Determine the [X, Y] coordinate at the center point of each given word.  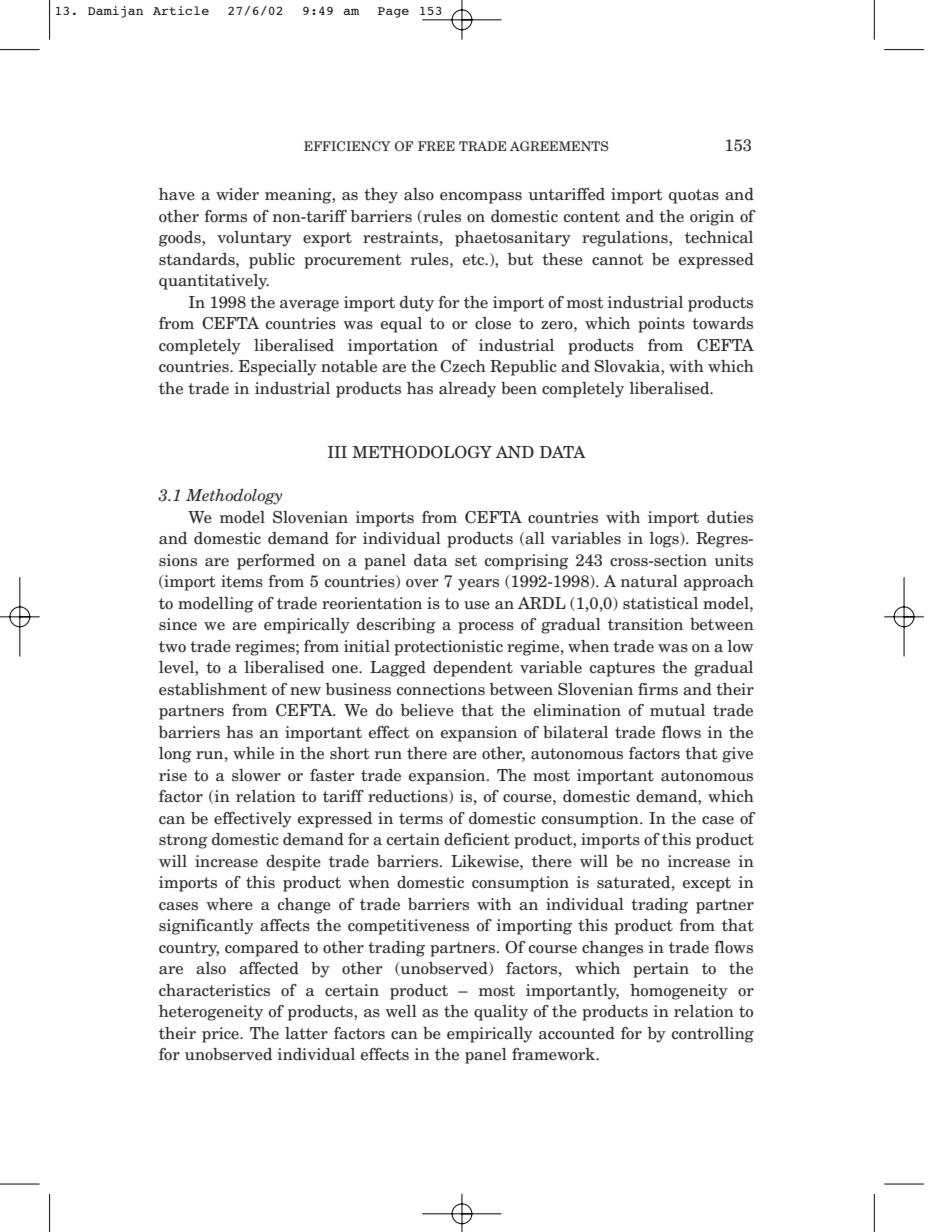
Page [393, 12]
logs [665, 540]
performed [276, 562]
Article [181, 10]
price [221, 1035]
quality [501, 1013]
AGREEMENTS [559, 146]
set [466, 561]
